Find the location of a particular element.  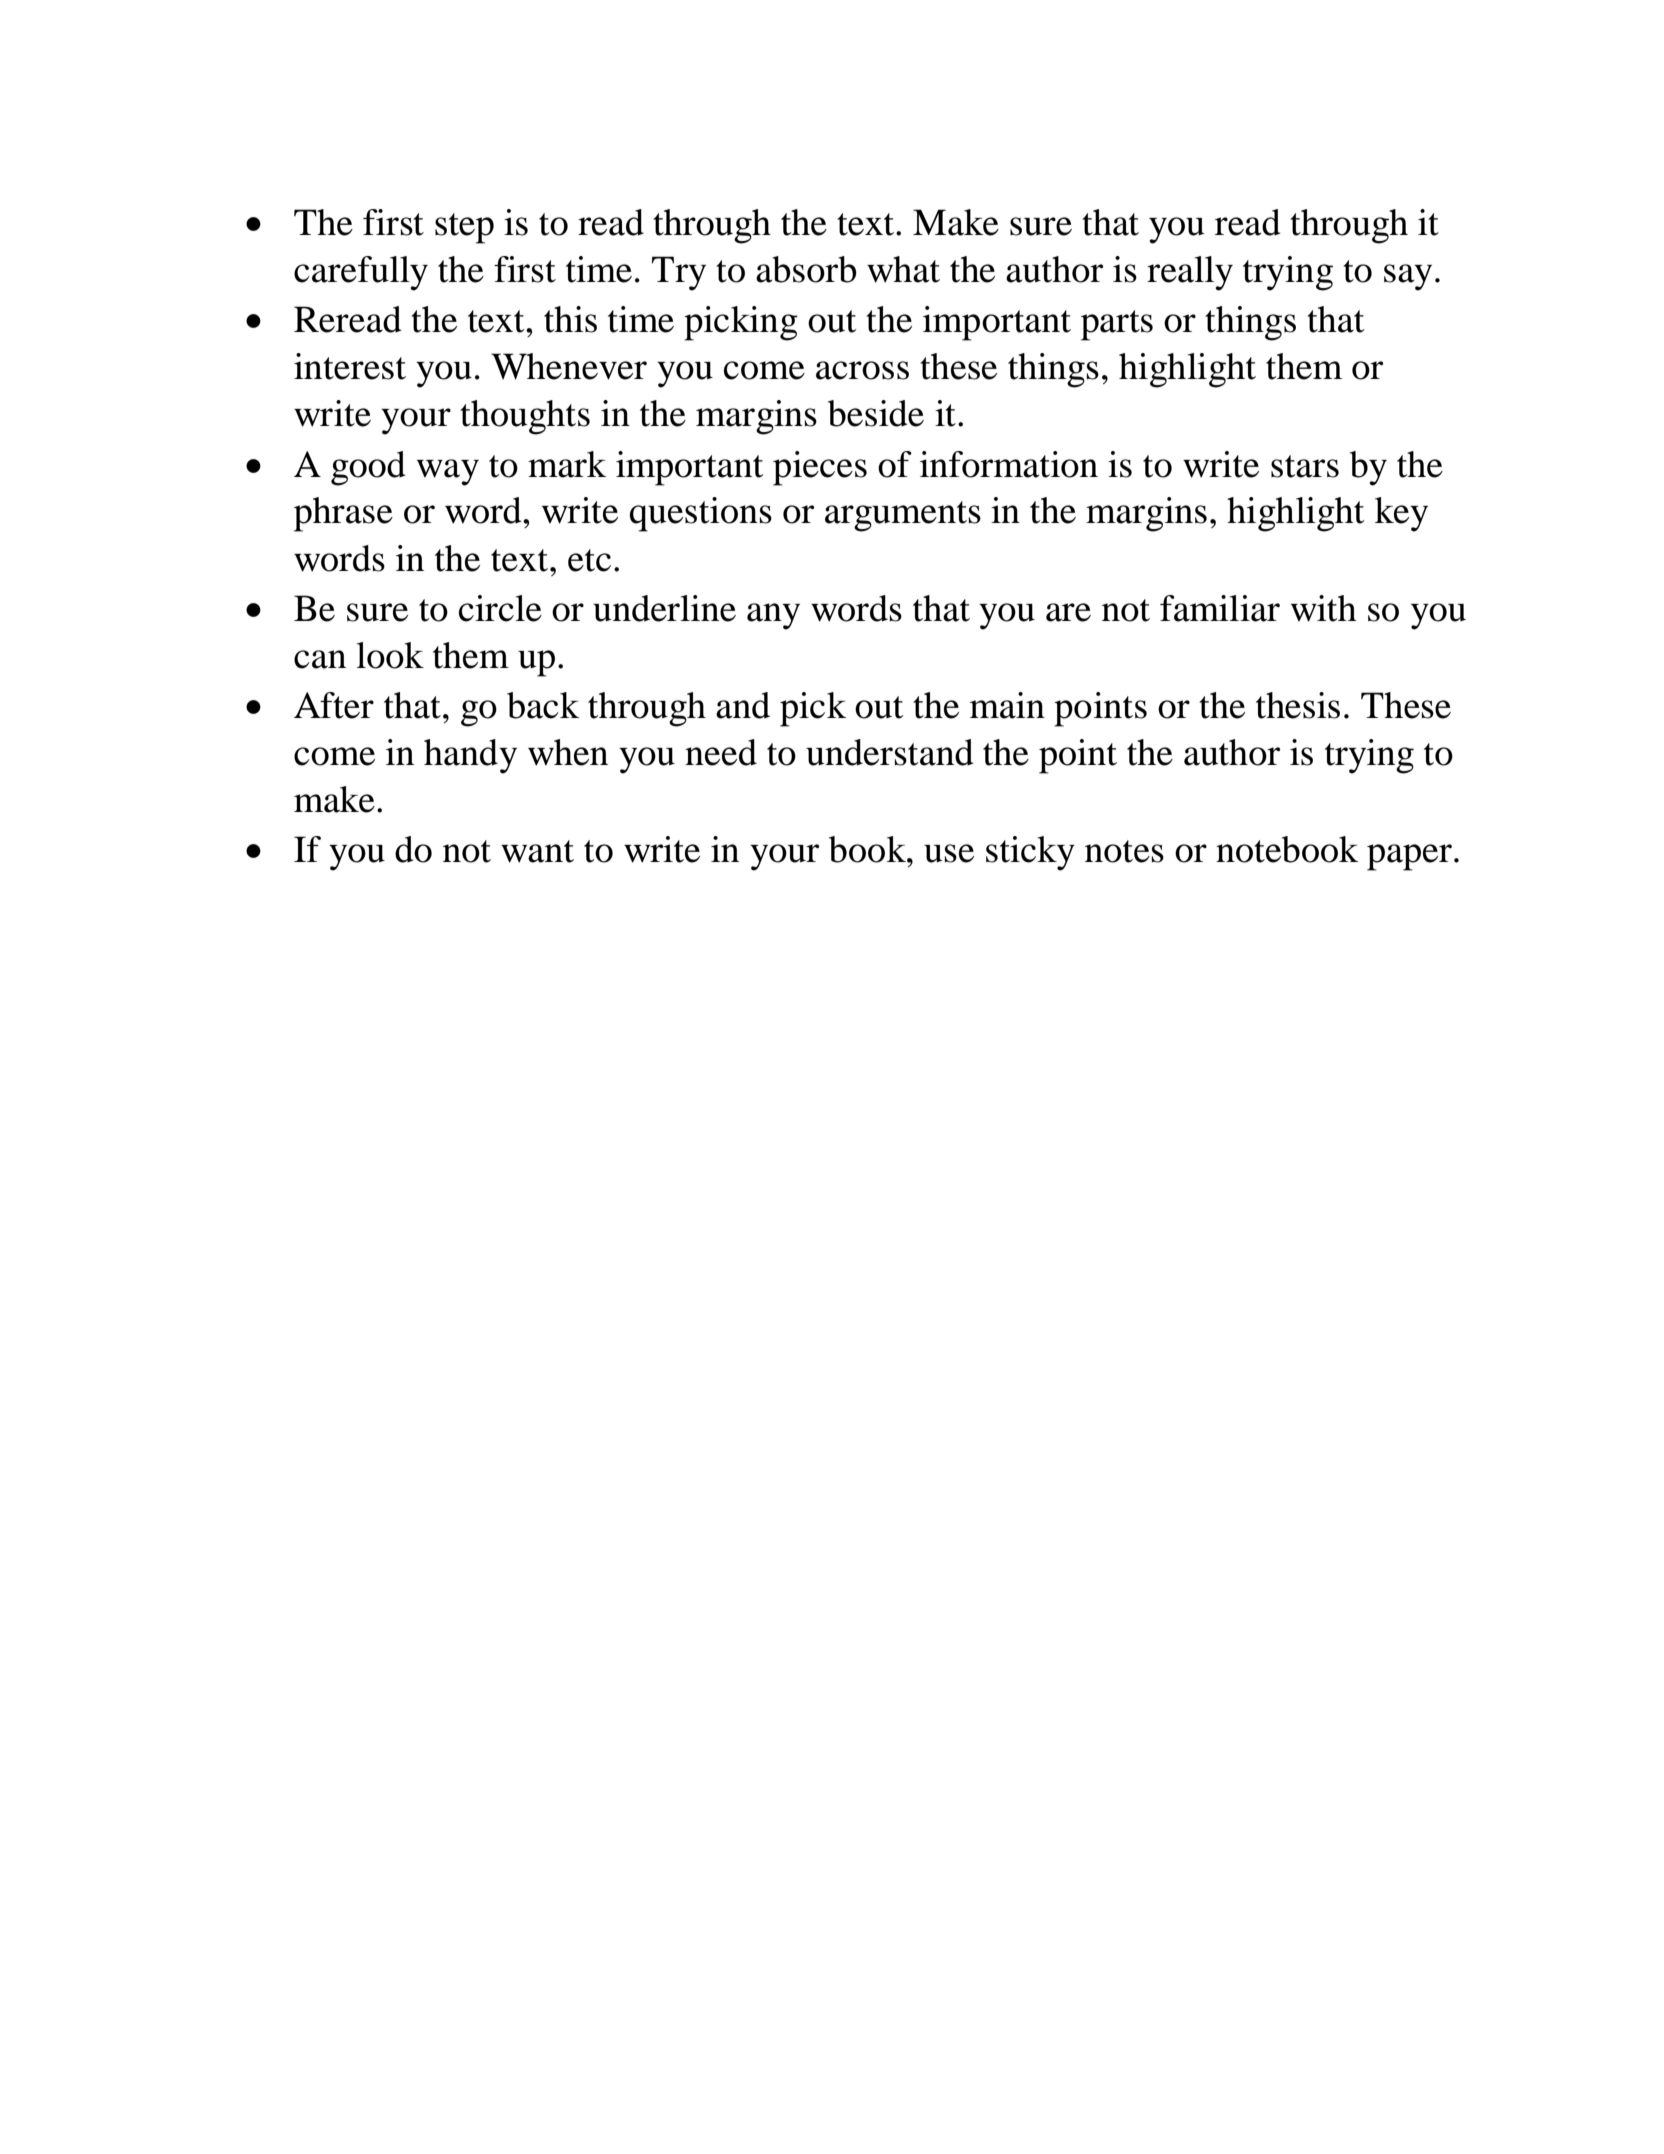

parts is located at coordinates (1117, 325).
